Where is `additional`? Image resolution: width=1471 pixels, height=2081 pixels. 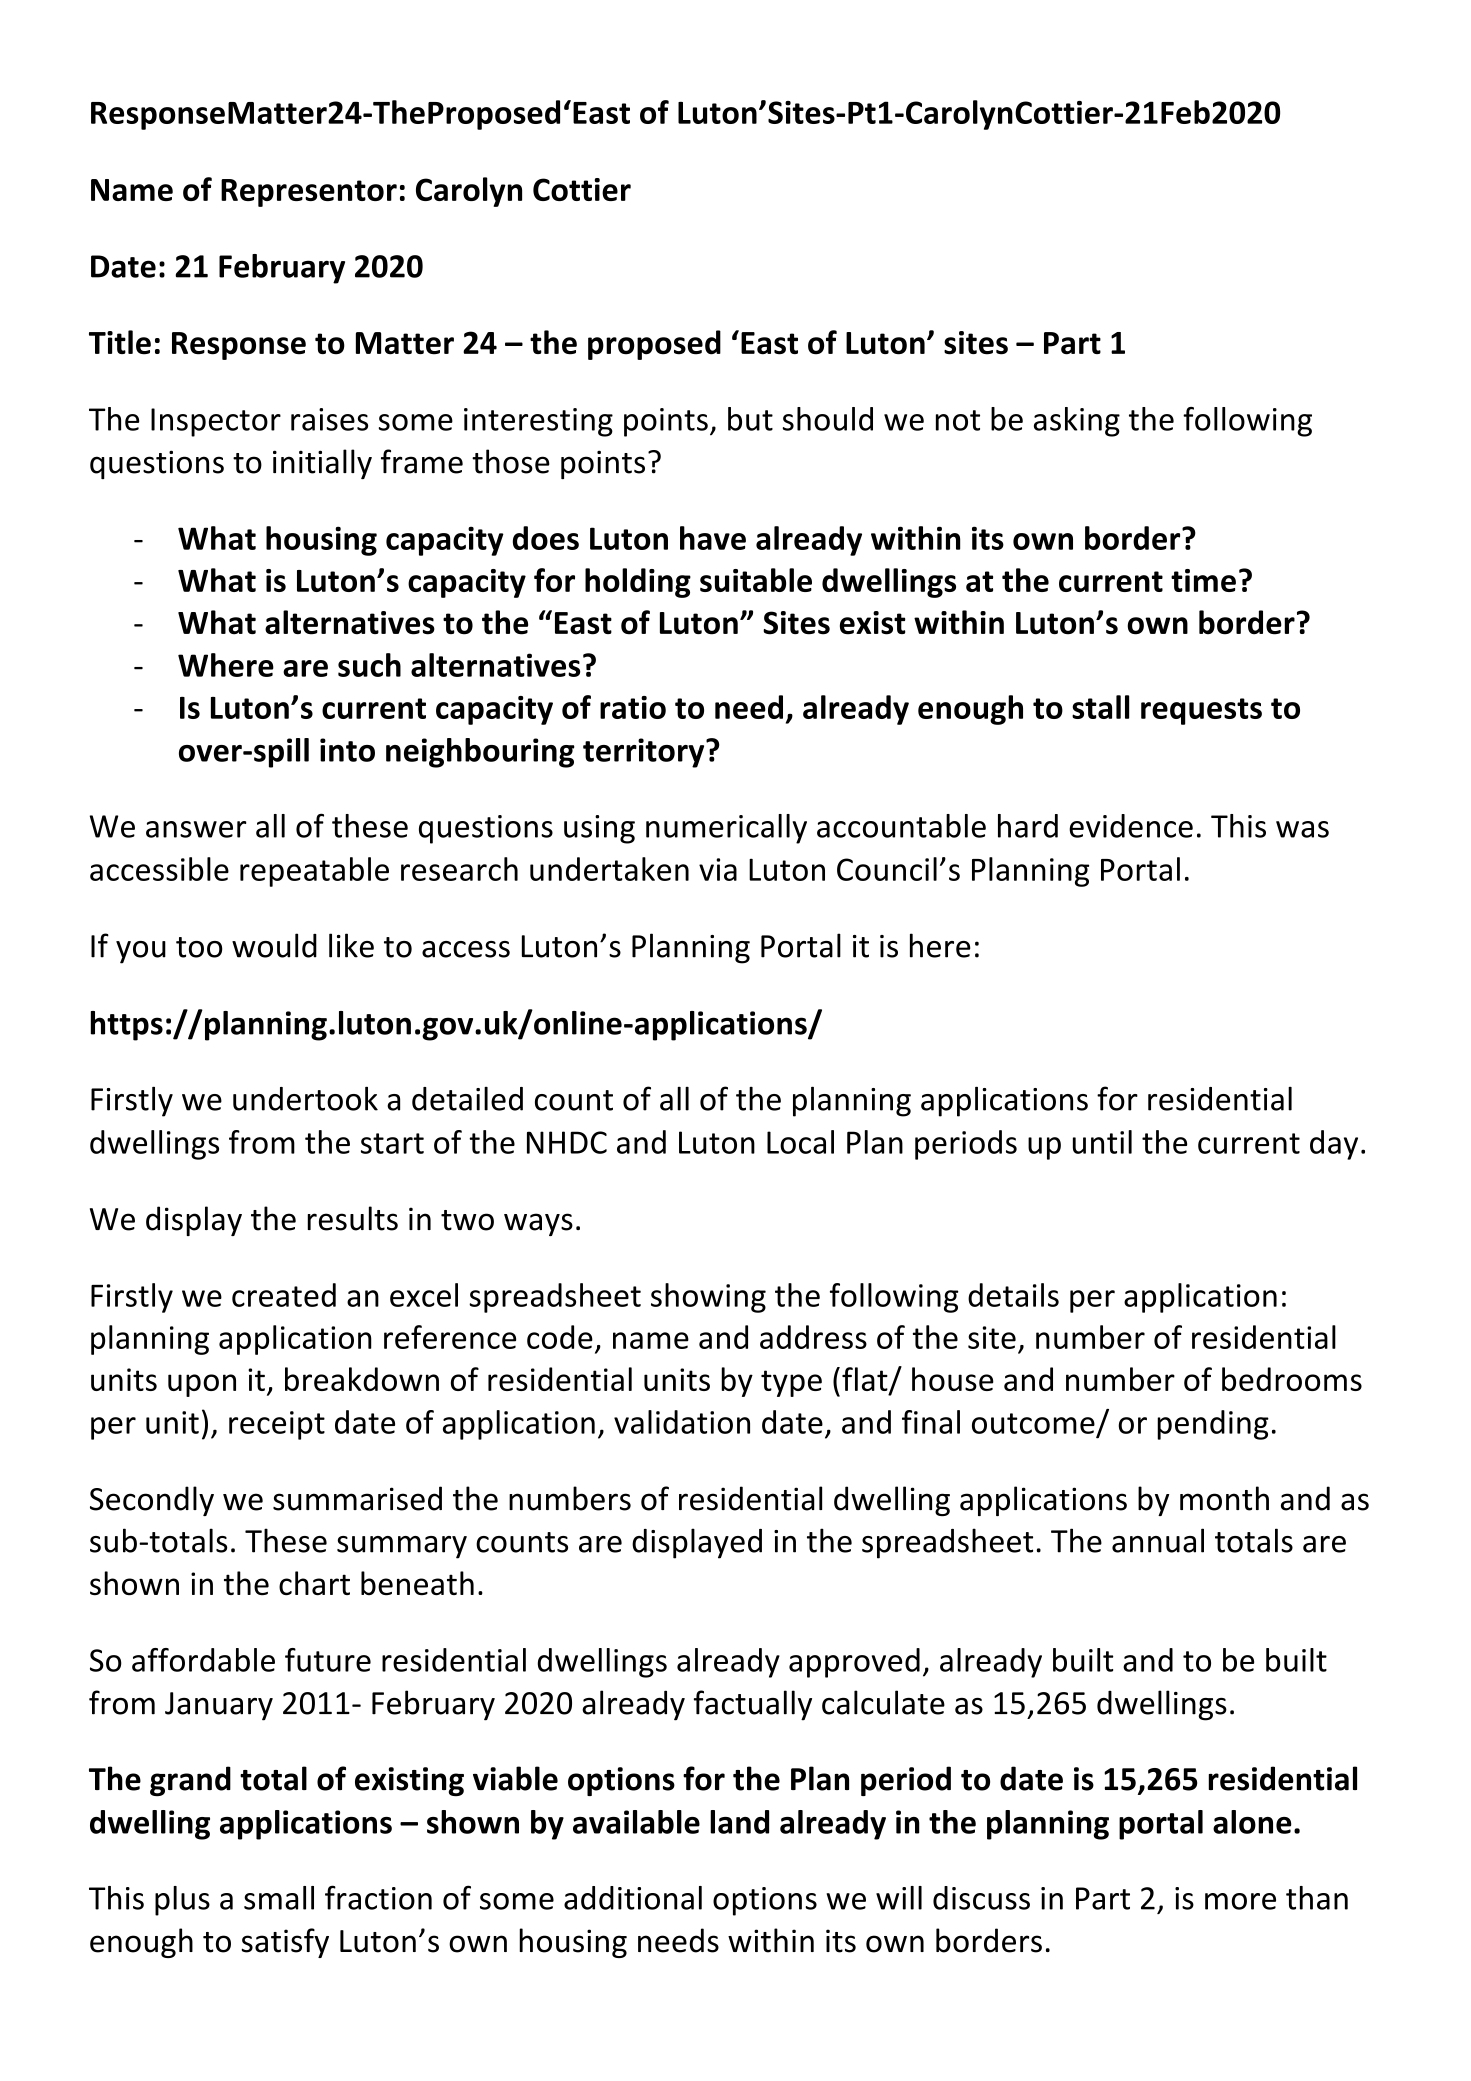
additional is located at coordinates (633, 1898).
